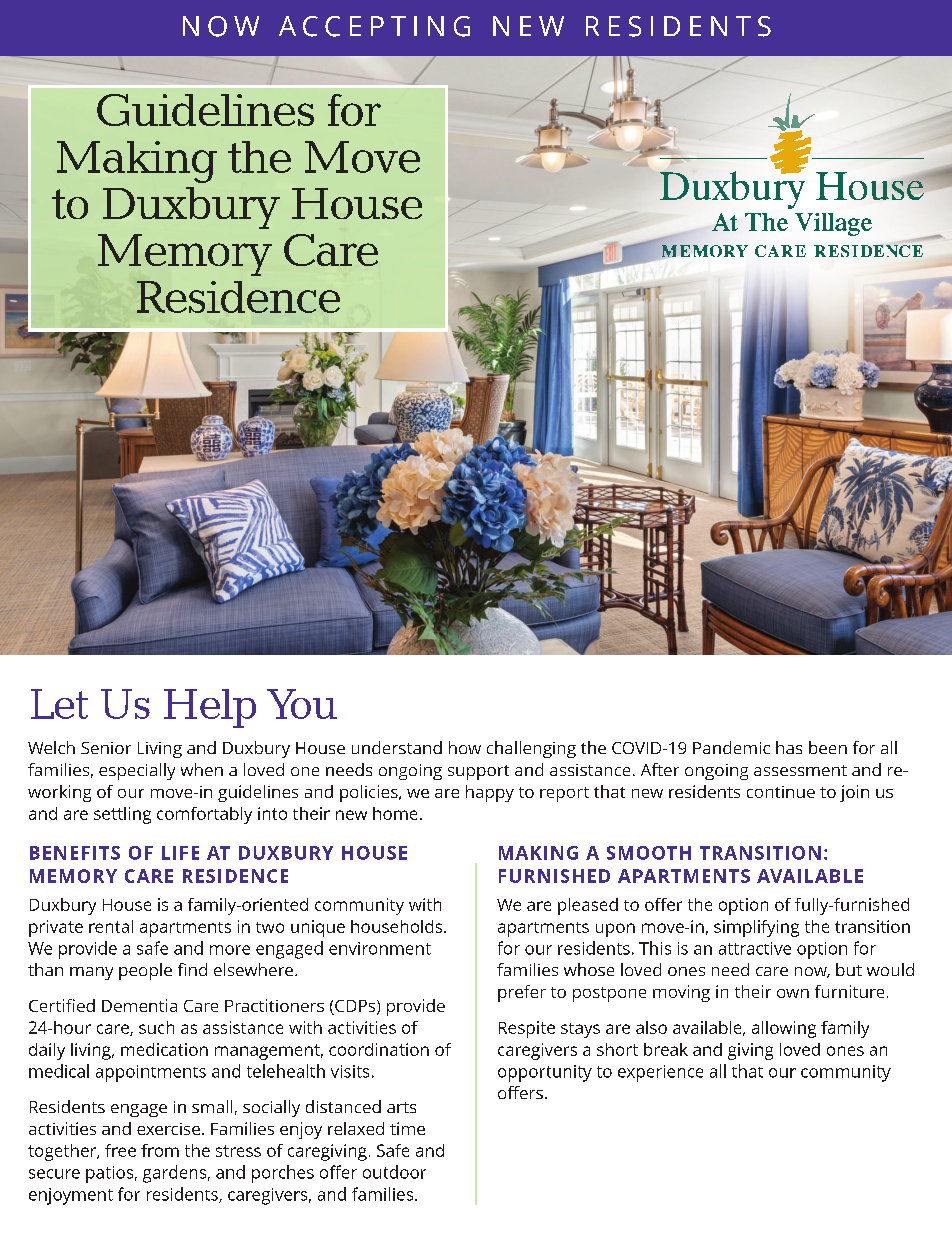 Image resolution: width=952 pixels, height=1233 pixels. Describe the element at coordinates (478, 772) in the screenshot. I see `support` at that location.
